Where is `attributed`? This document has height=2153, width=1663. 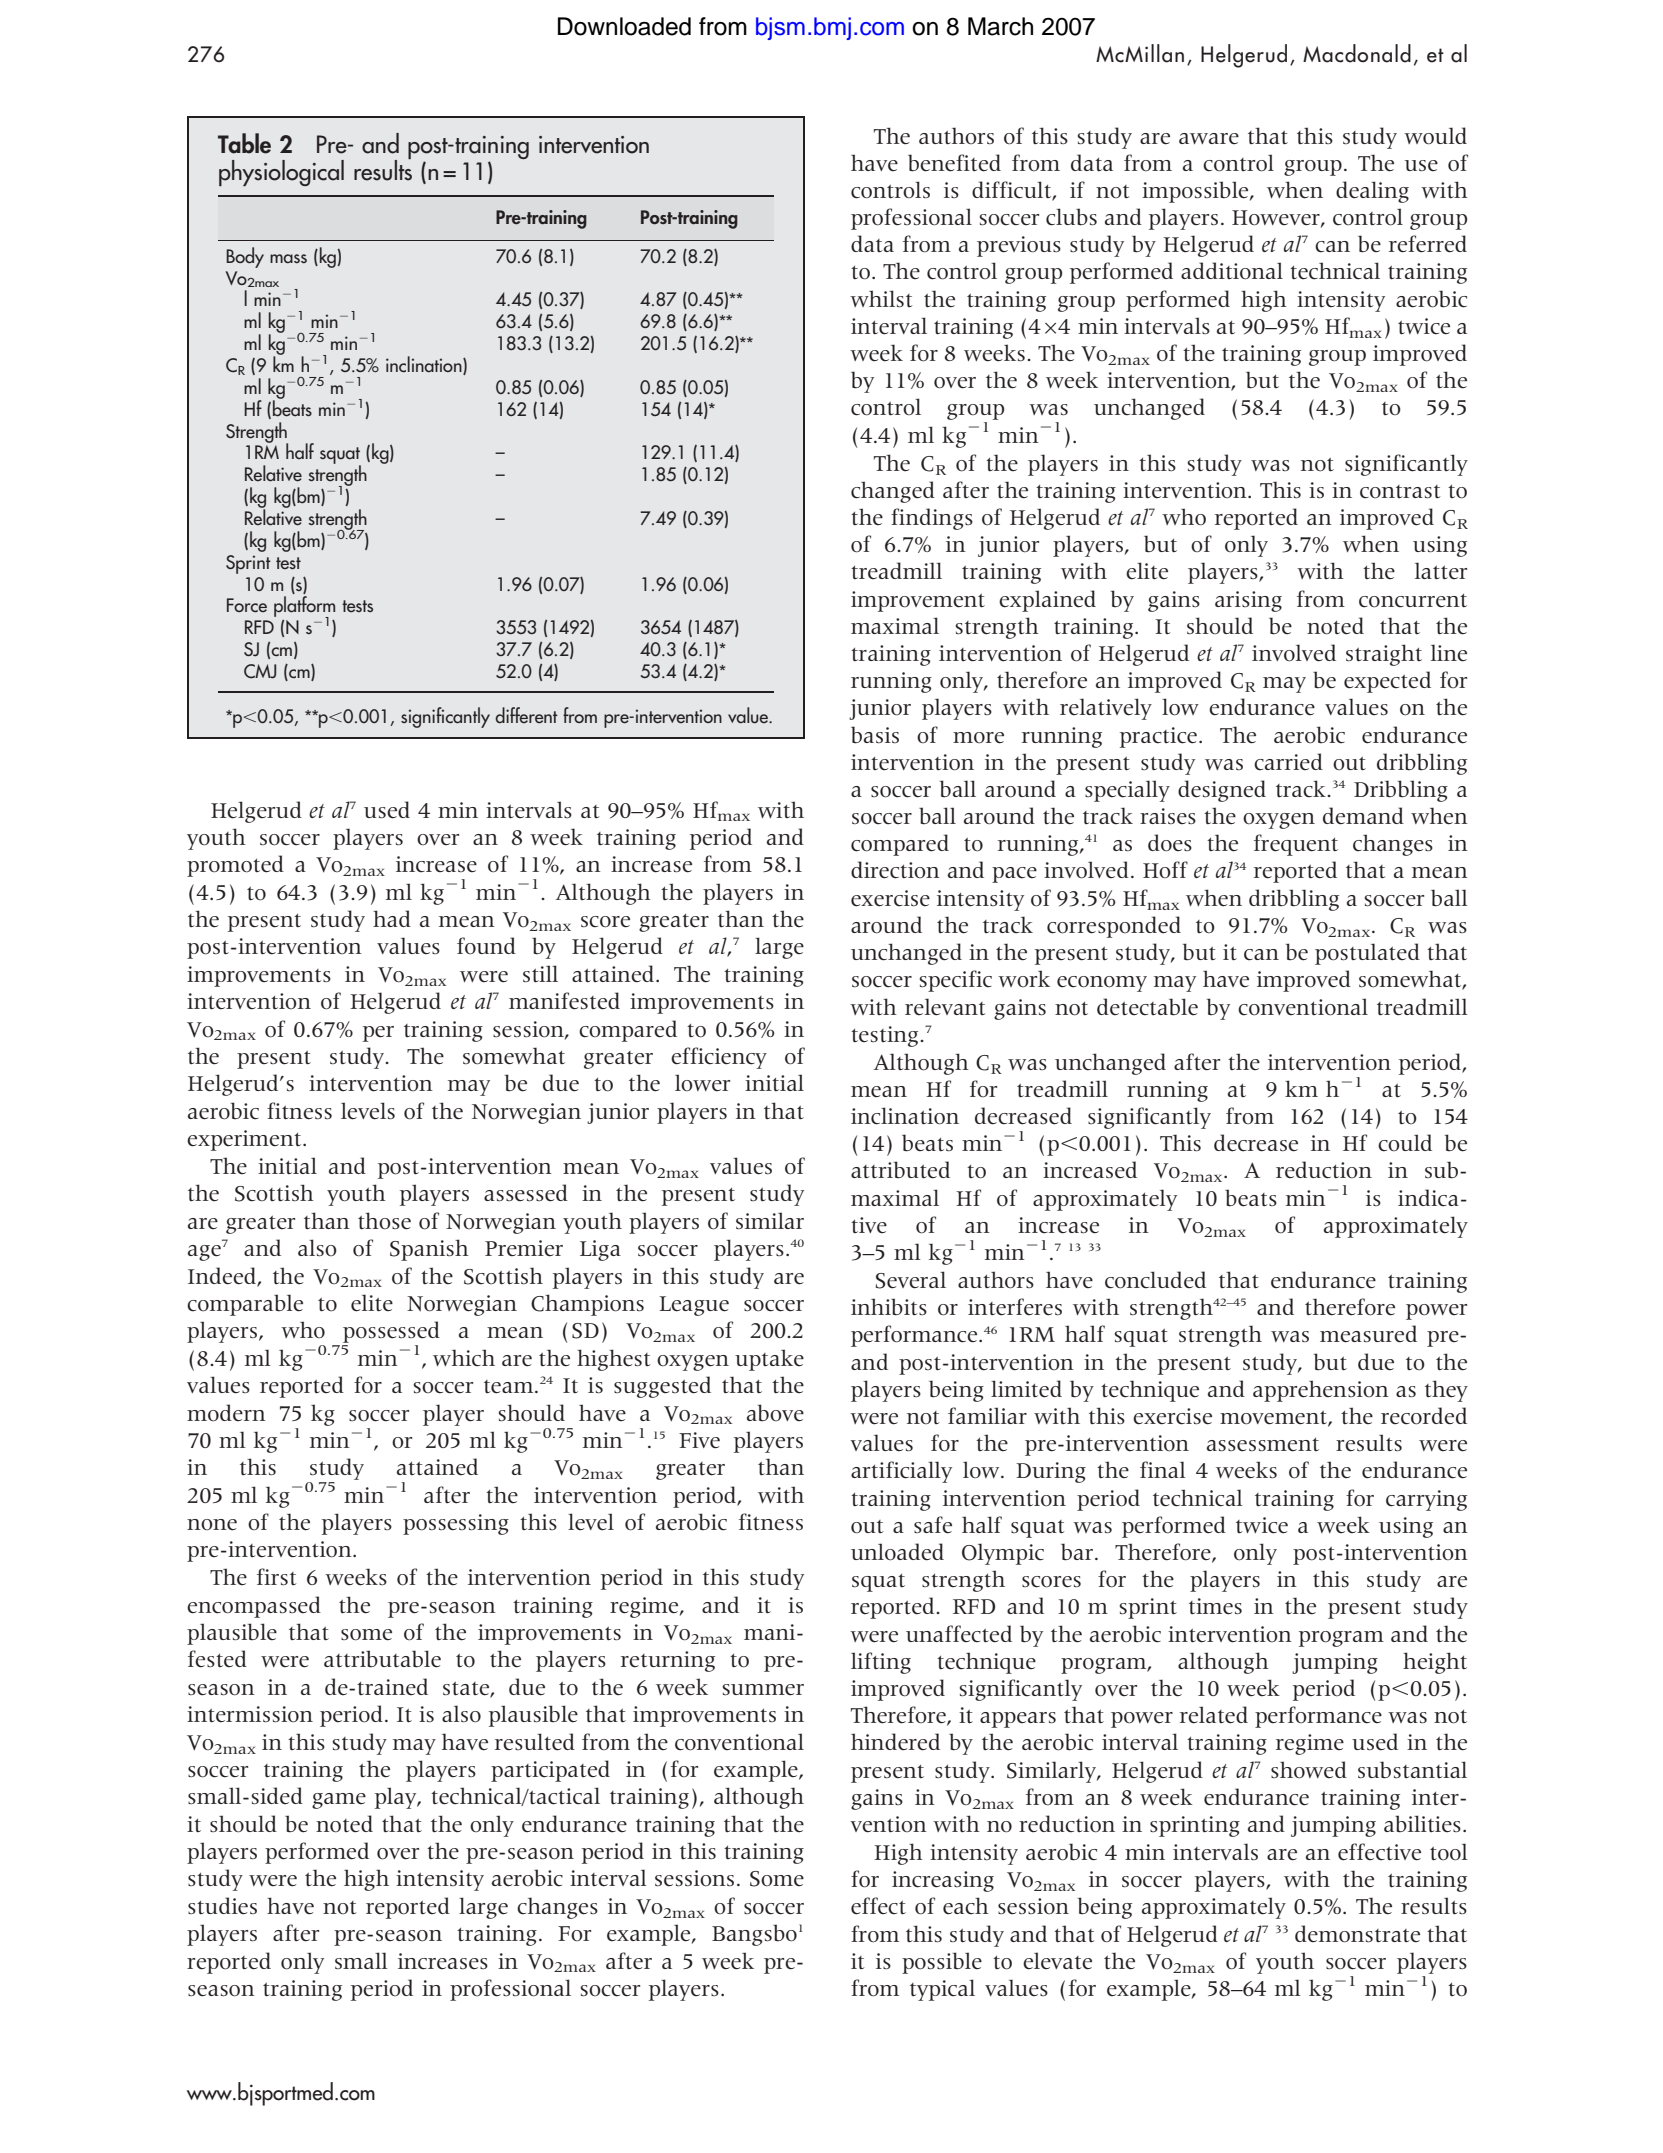
attributed is located at coordinates (900, 1170).
